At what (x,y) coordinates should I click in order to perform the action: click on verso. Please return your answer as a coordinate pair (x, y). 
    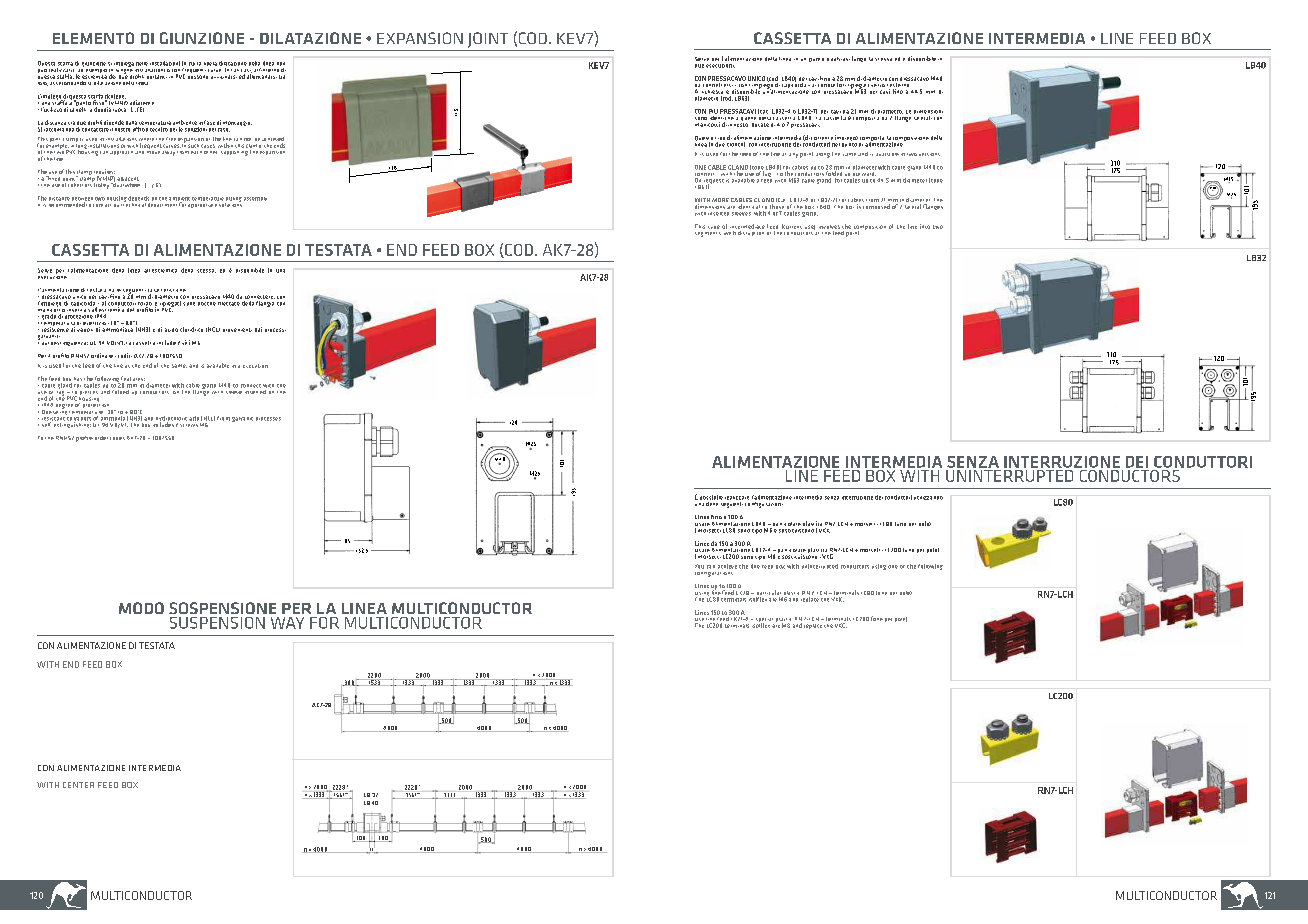
    Looking at the image, I should click on (878, 85).
